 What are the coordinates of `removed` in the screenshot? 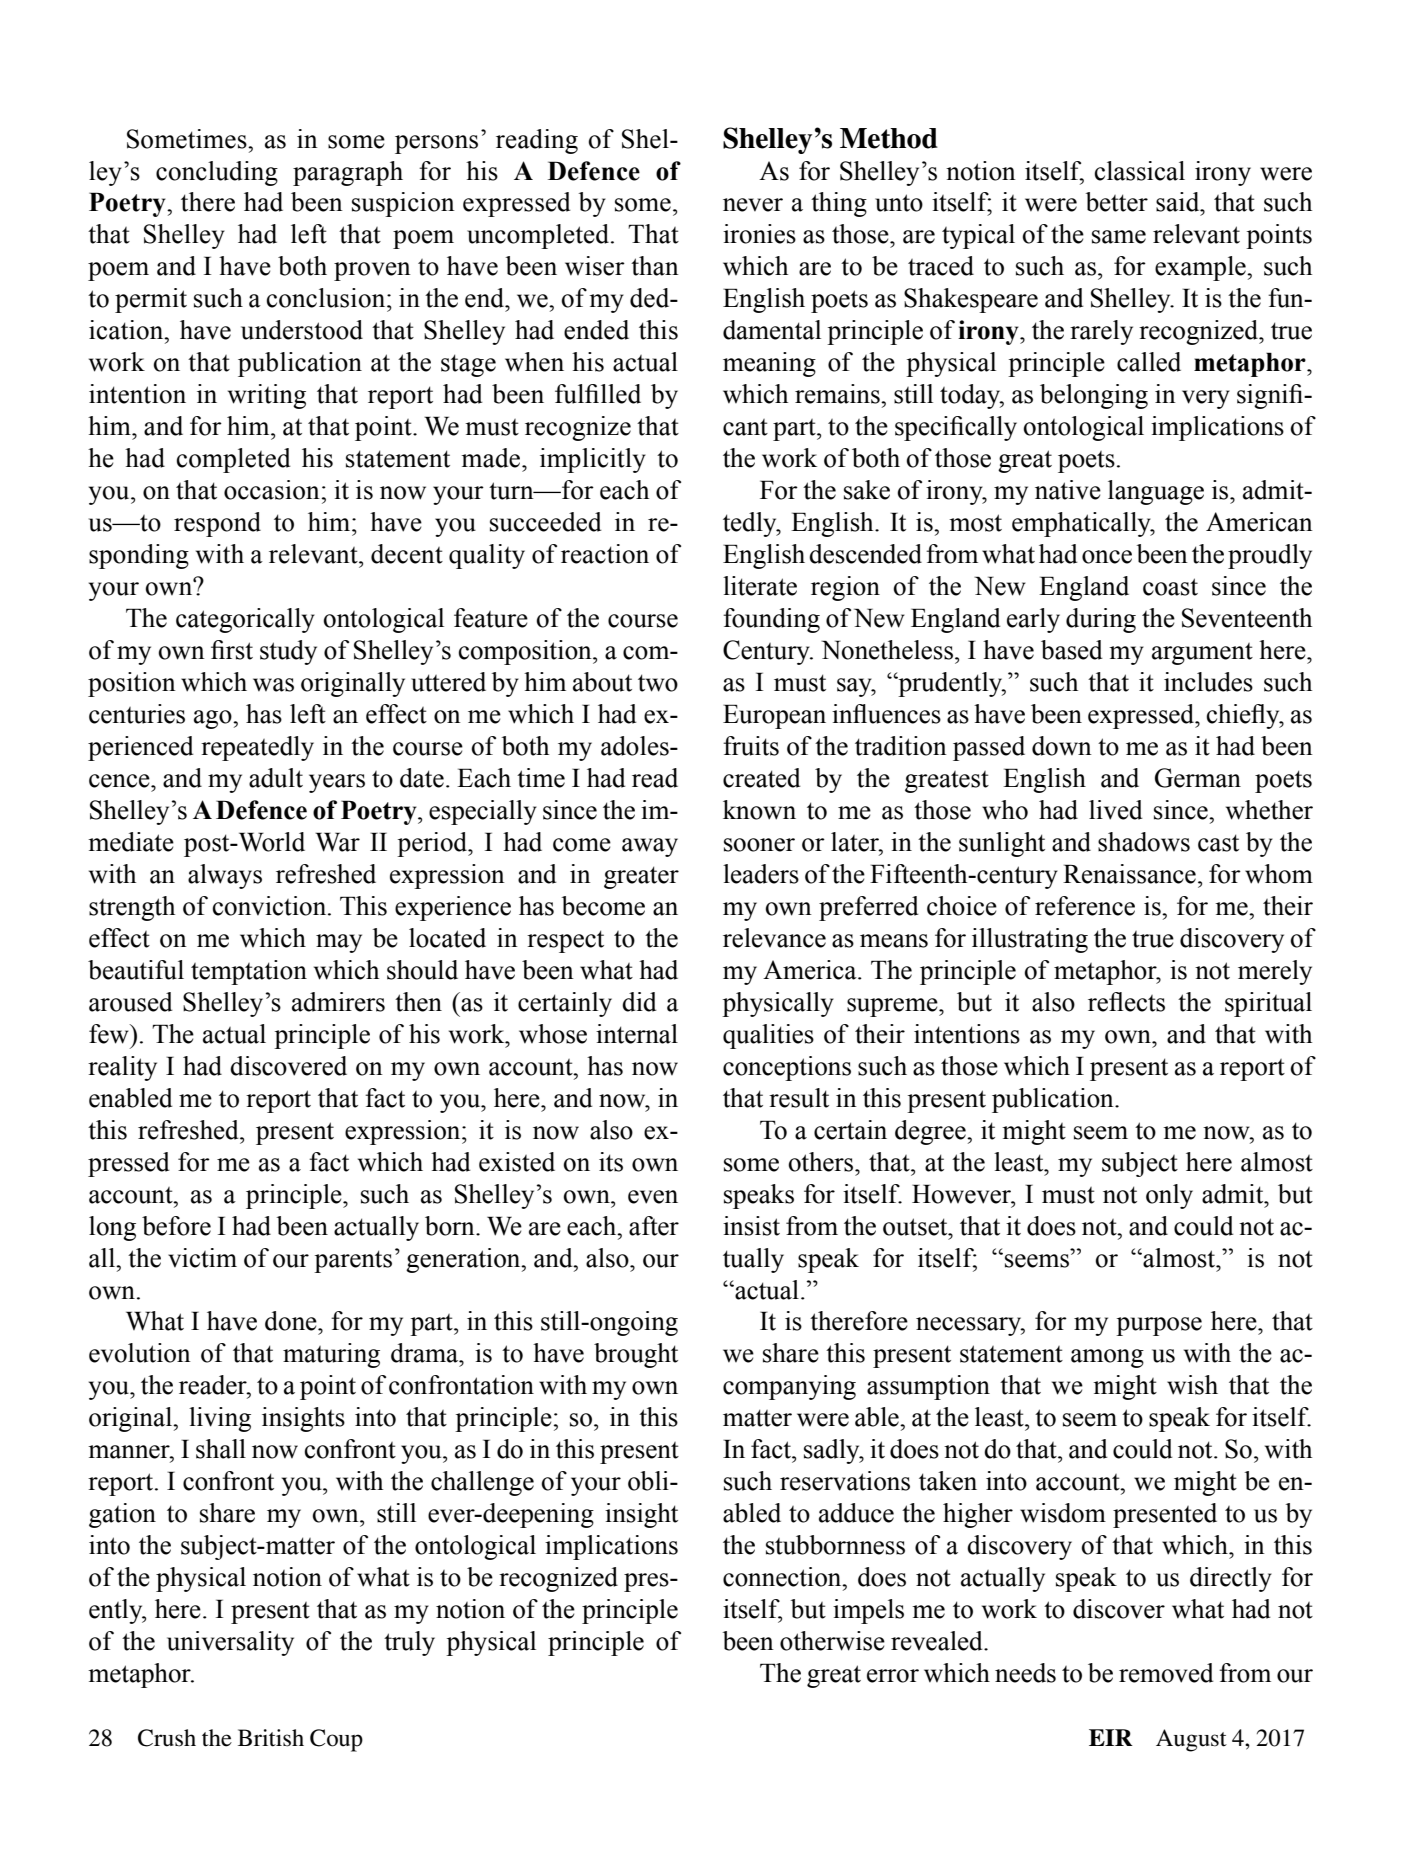 It's located at (1166, 1673).
